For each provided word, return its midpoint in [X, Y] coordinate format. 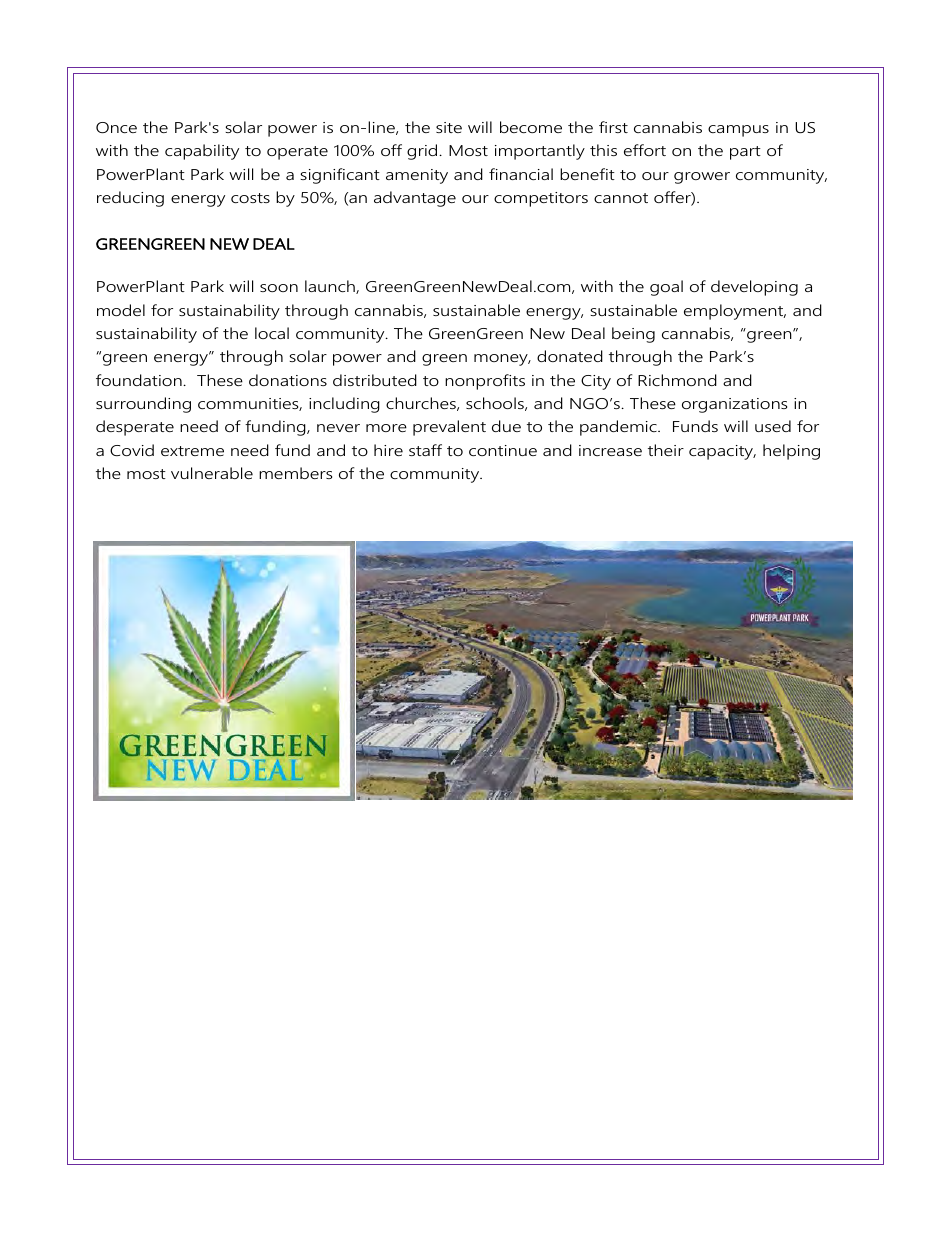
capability [202, 152]
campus [738, 131]
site [449, 127]
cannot [621, 198]
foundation [140, 380]
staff [425, 450]
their [666, 450]
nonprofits [485, 382]
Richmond [677, 380]
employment [735, 312]
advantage [415, 199]
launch [331, 287]
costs [250, 198]
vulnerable [212, 473]
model [121, 310]
